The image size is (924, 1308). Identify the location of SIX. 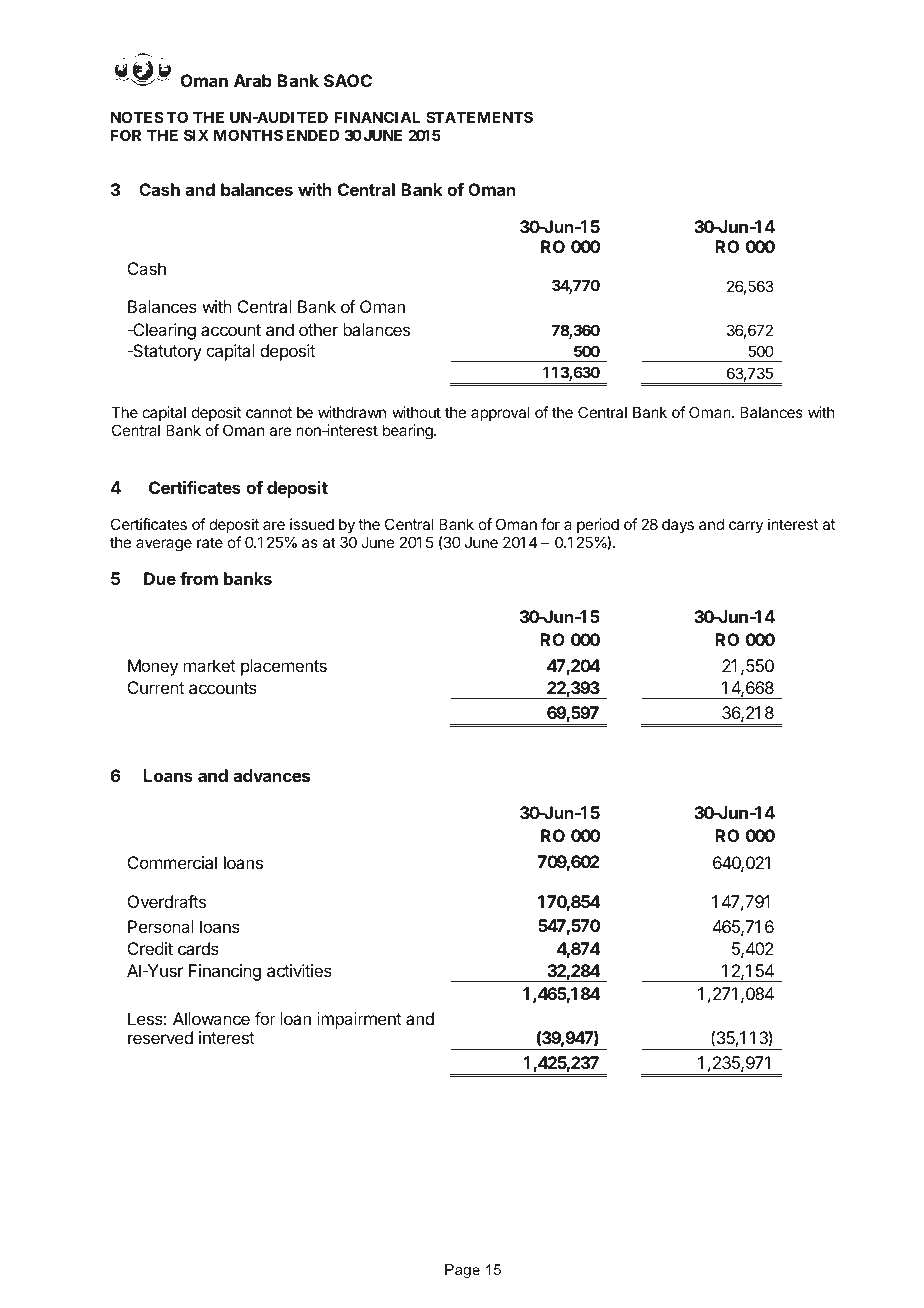
(196, 135).
